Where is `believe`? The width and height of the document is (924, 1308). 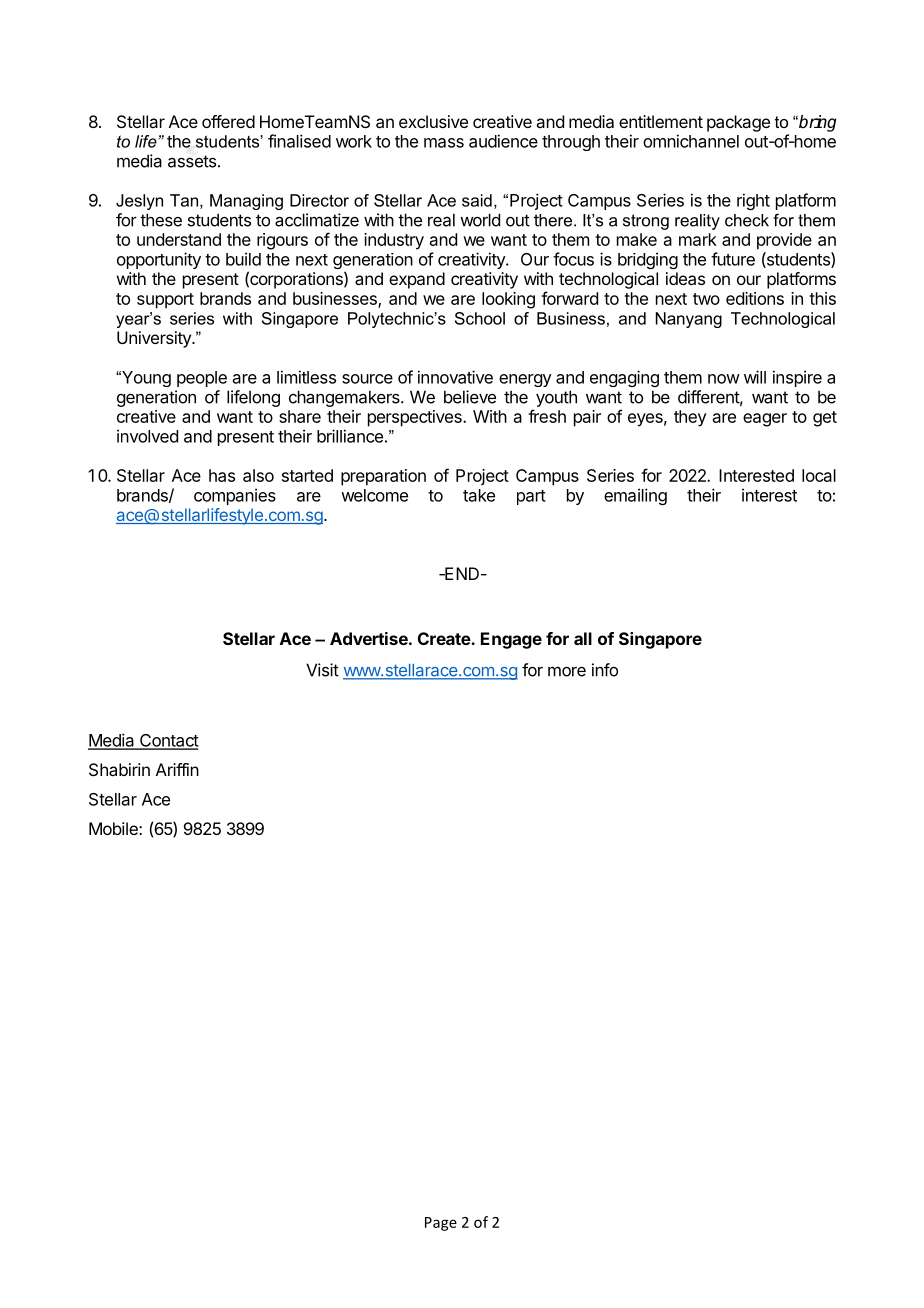 believe is located at coordinates (470, 397).
